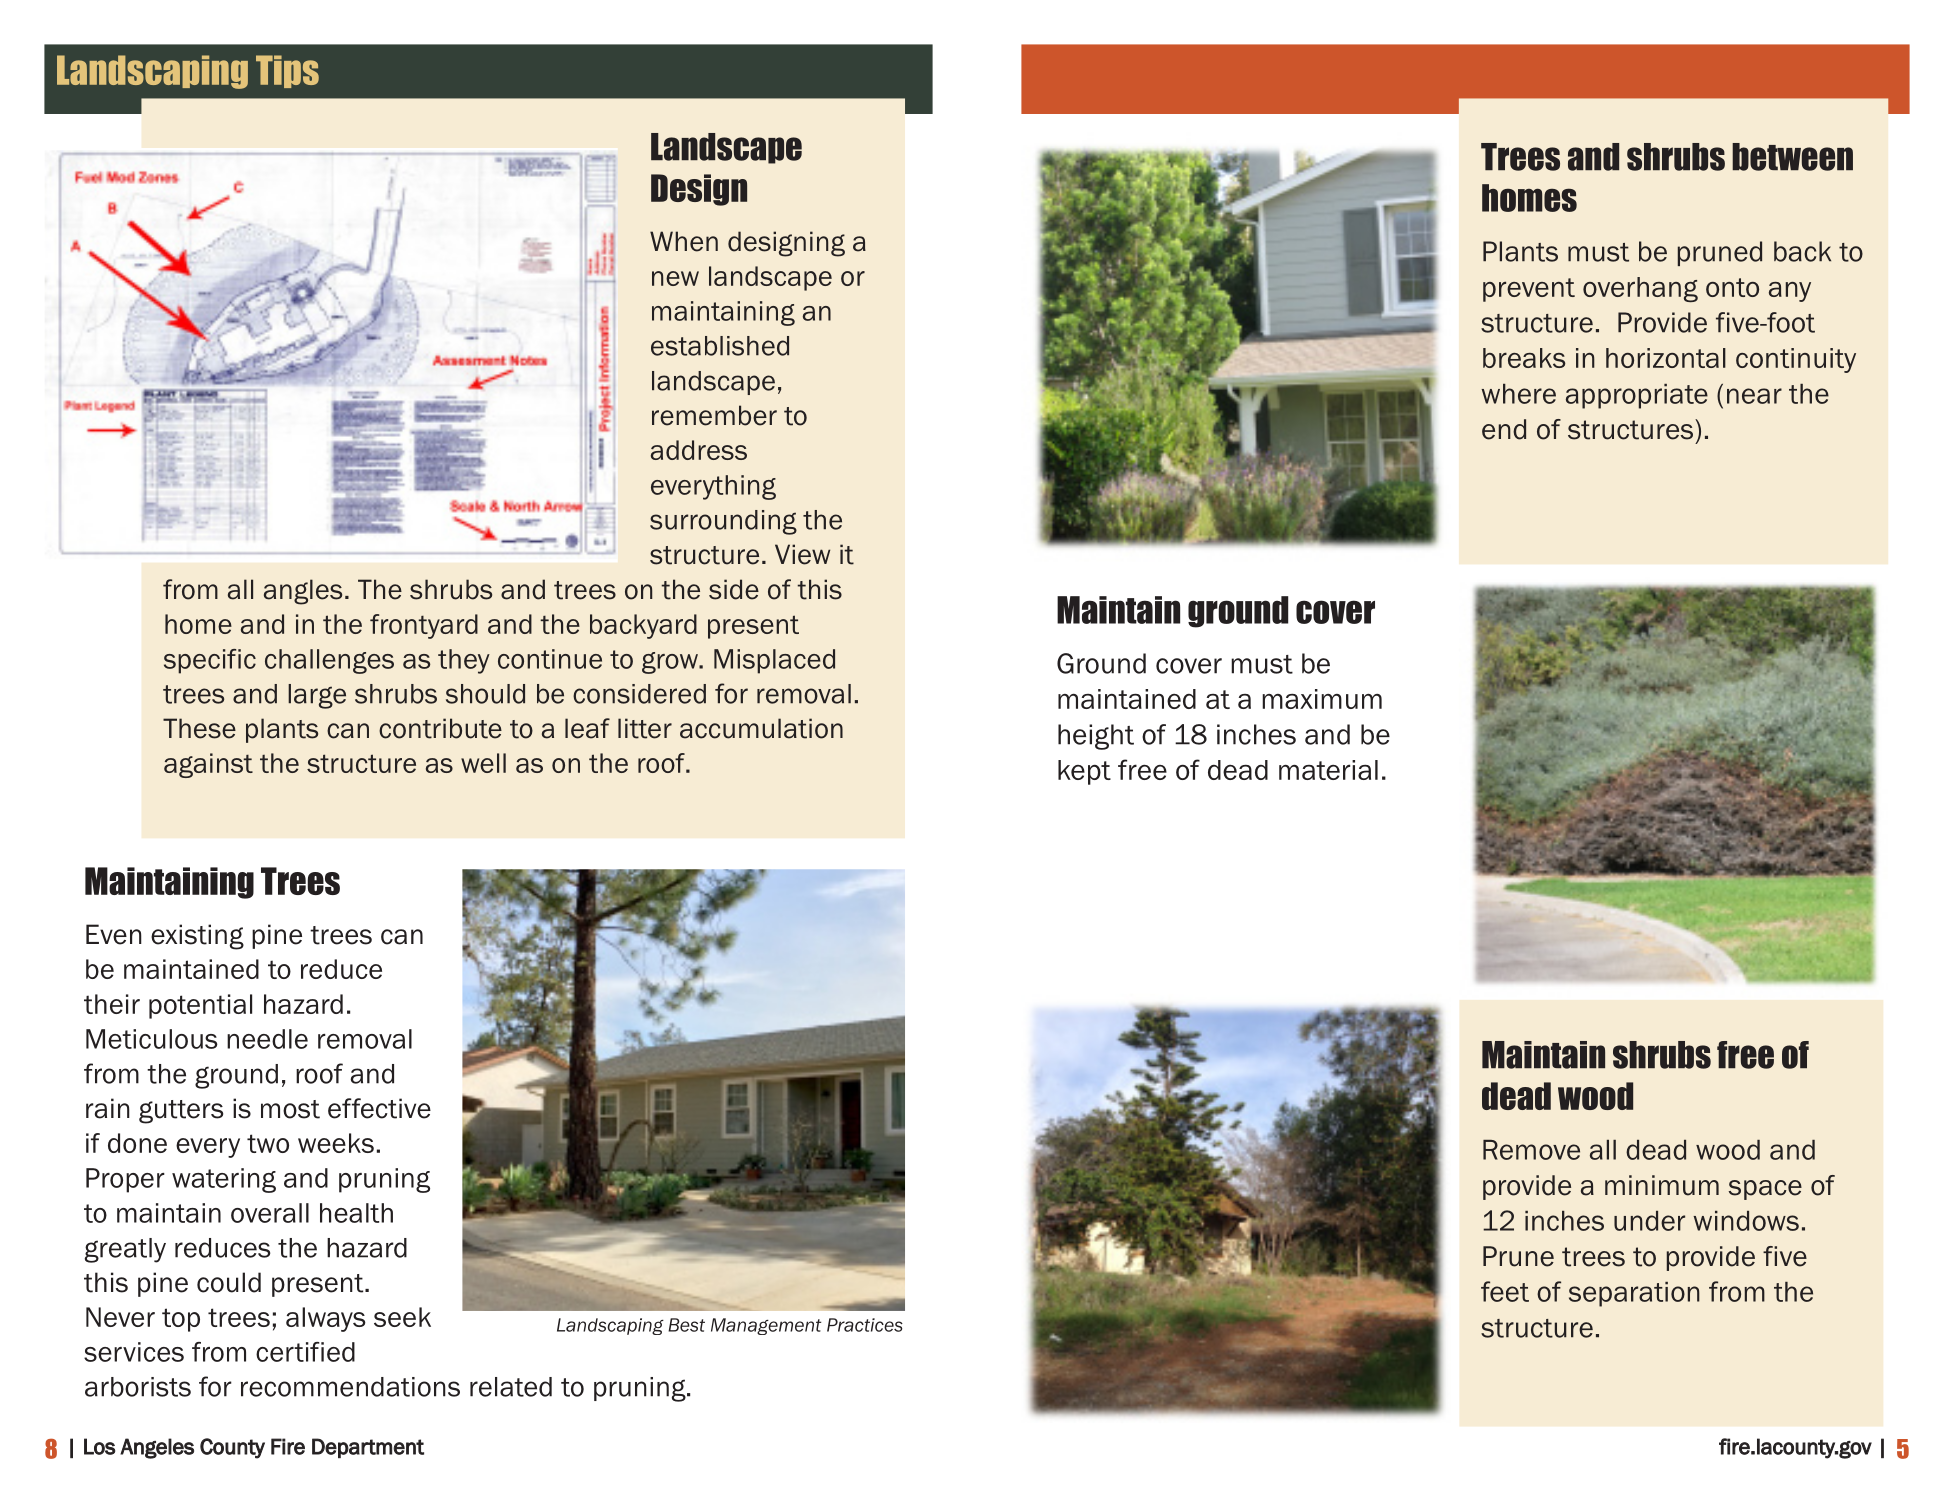 This screenshot has width=1954, height=1510. I want to click on potential, so click(200, 1006).
